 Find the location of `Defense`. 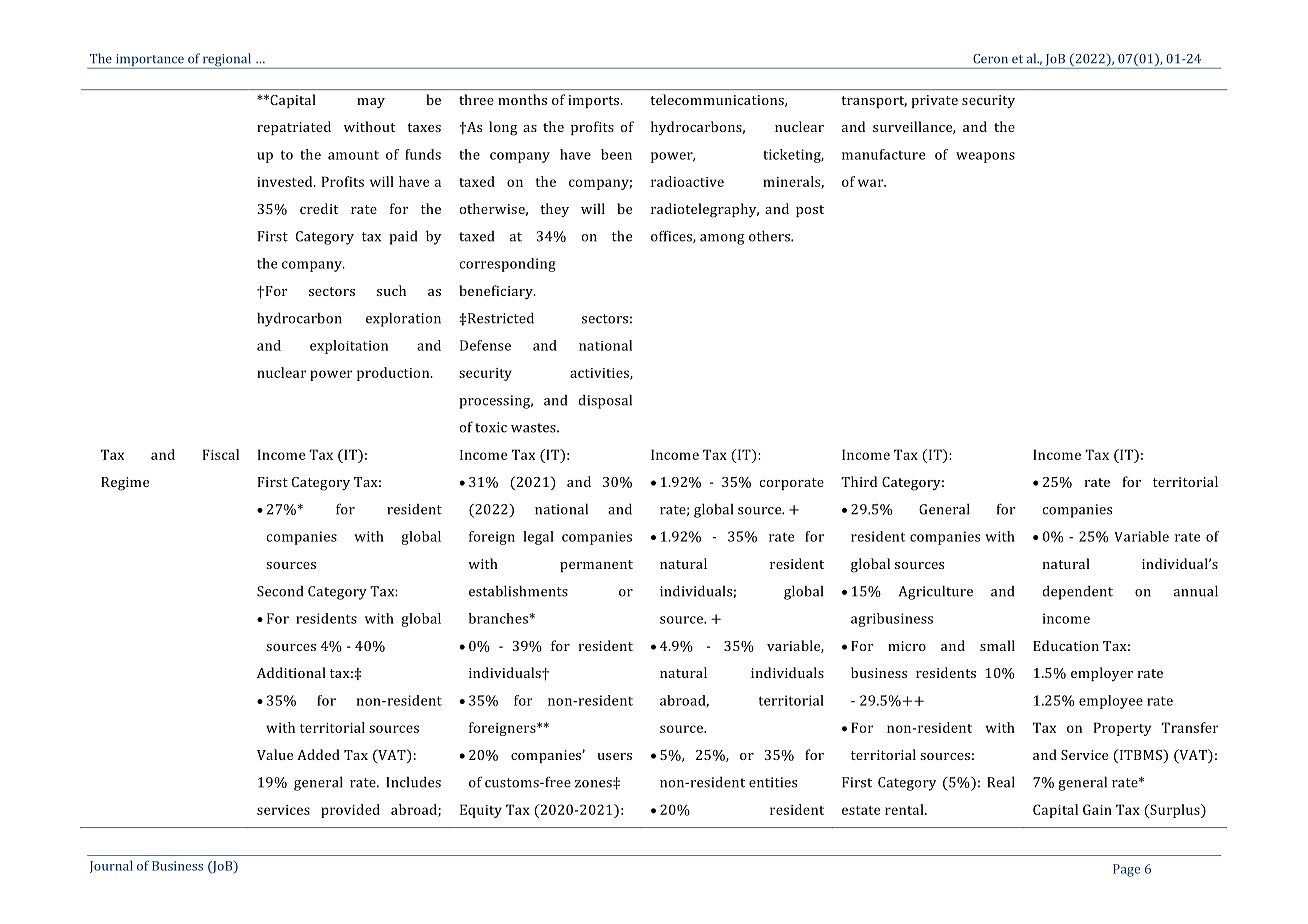

Defense is located at coordinates (485, 345).
